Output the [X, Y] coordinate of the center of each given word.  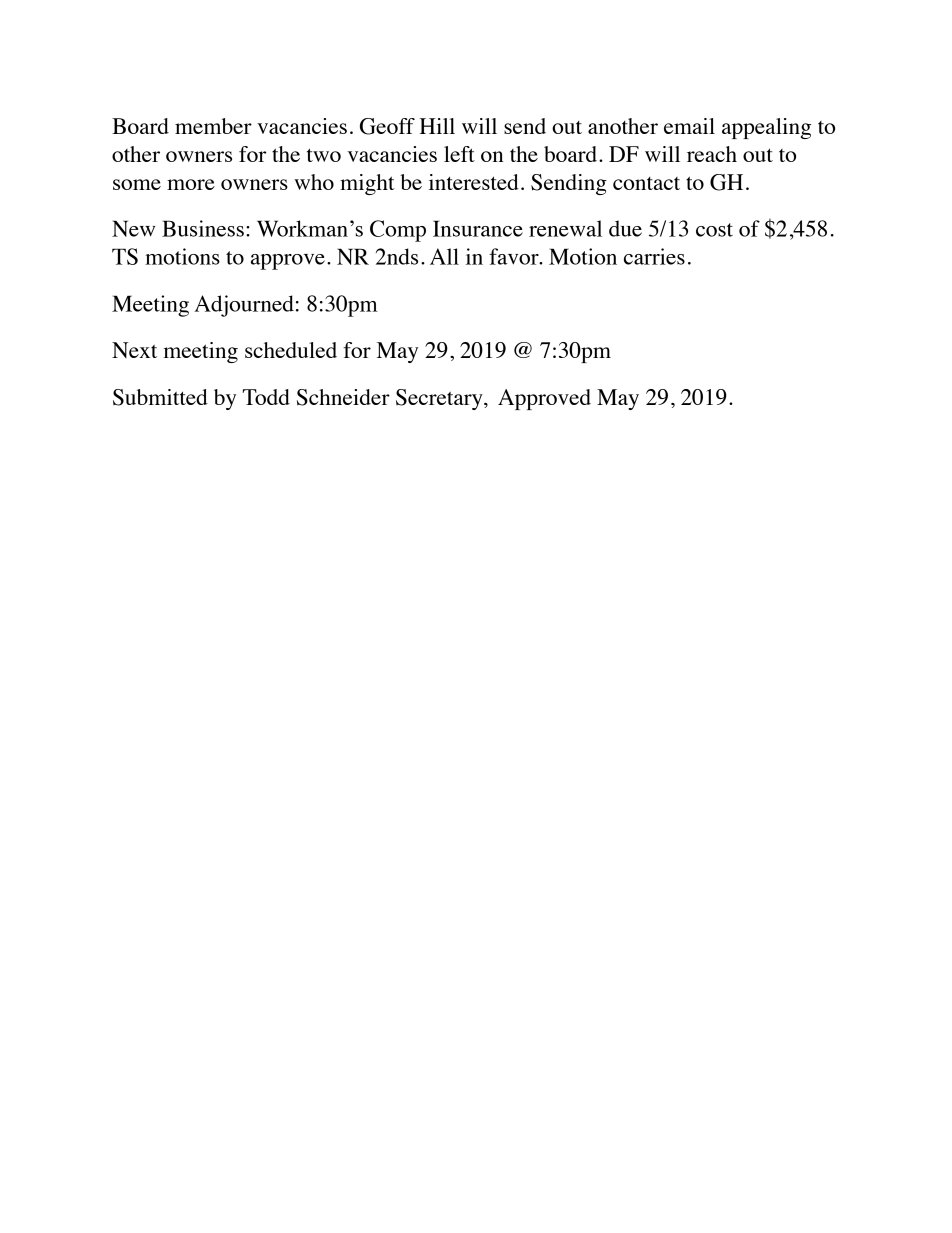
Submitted [160, 397]
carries [654, 256]
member [213, 126]
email [689, 126]
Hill [437, 126]
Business [203, 228]
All [444, 256]
